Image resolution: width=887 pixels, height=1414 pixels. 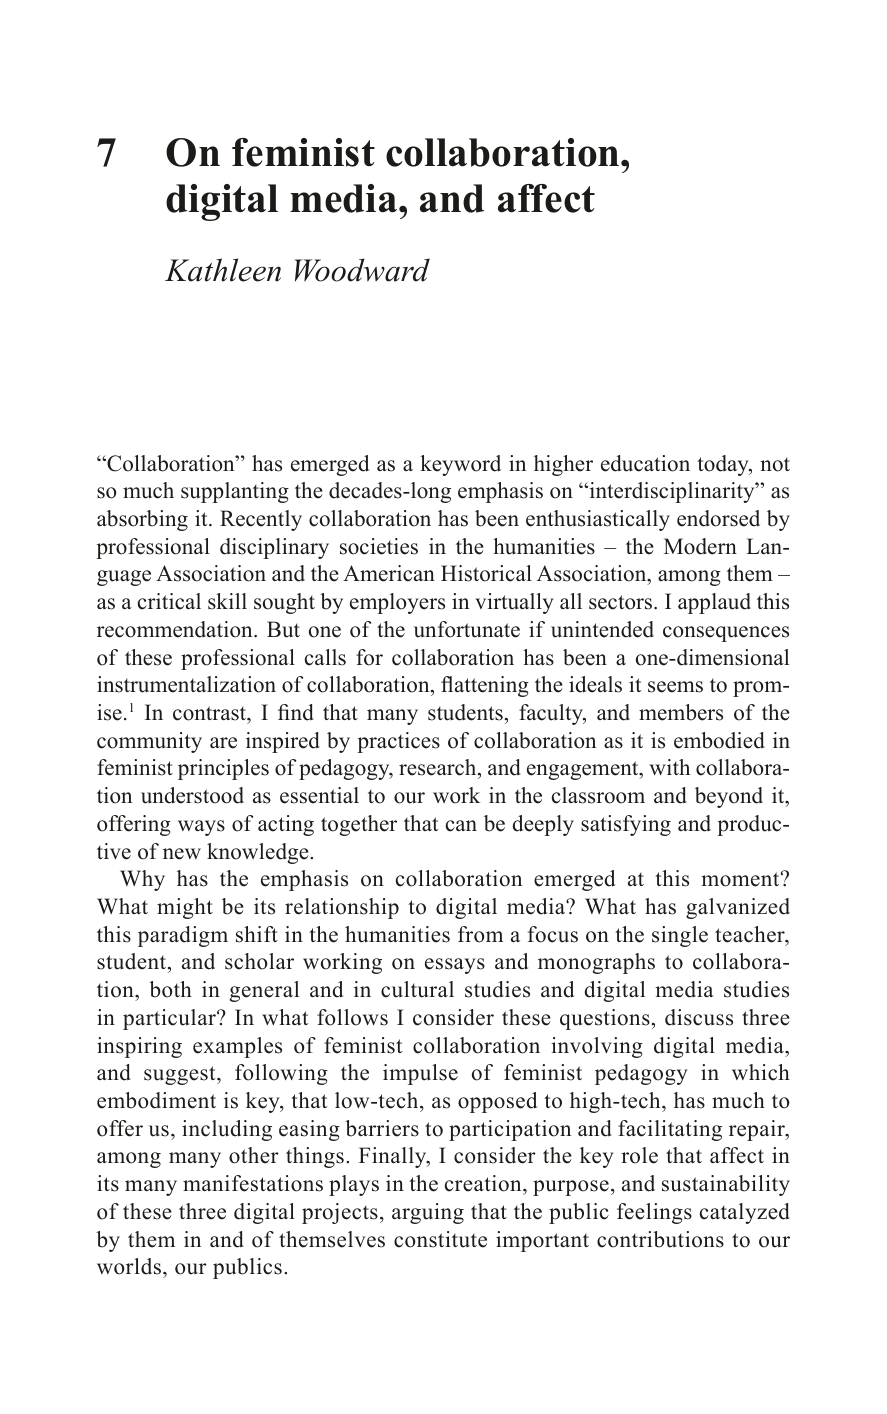 I want to click on paradigm, so click(x=183, y=936).
